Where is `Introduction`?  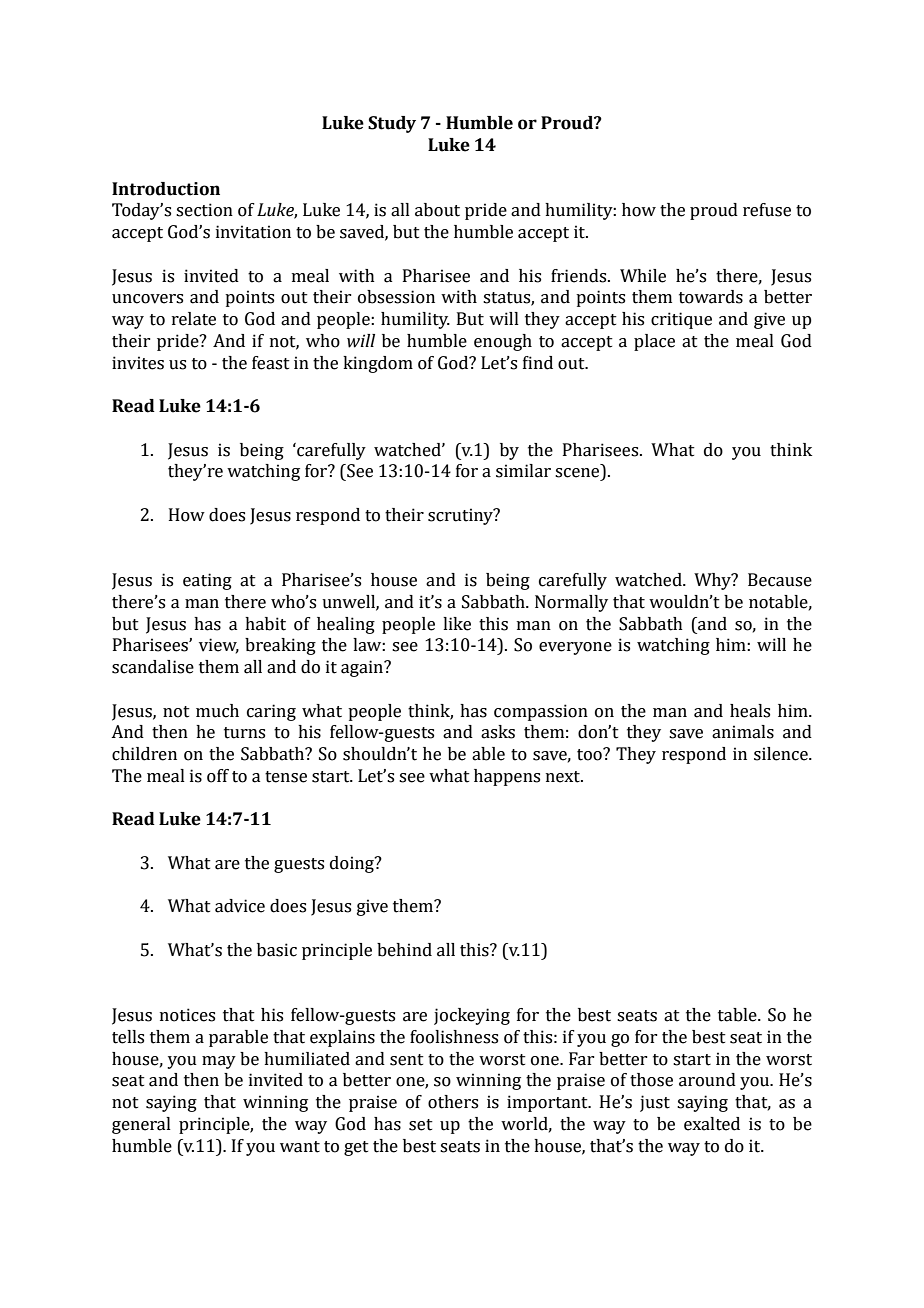
Introduction is located at coordinates (166, 189).
